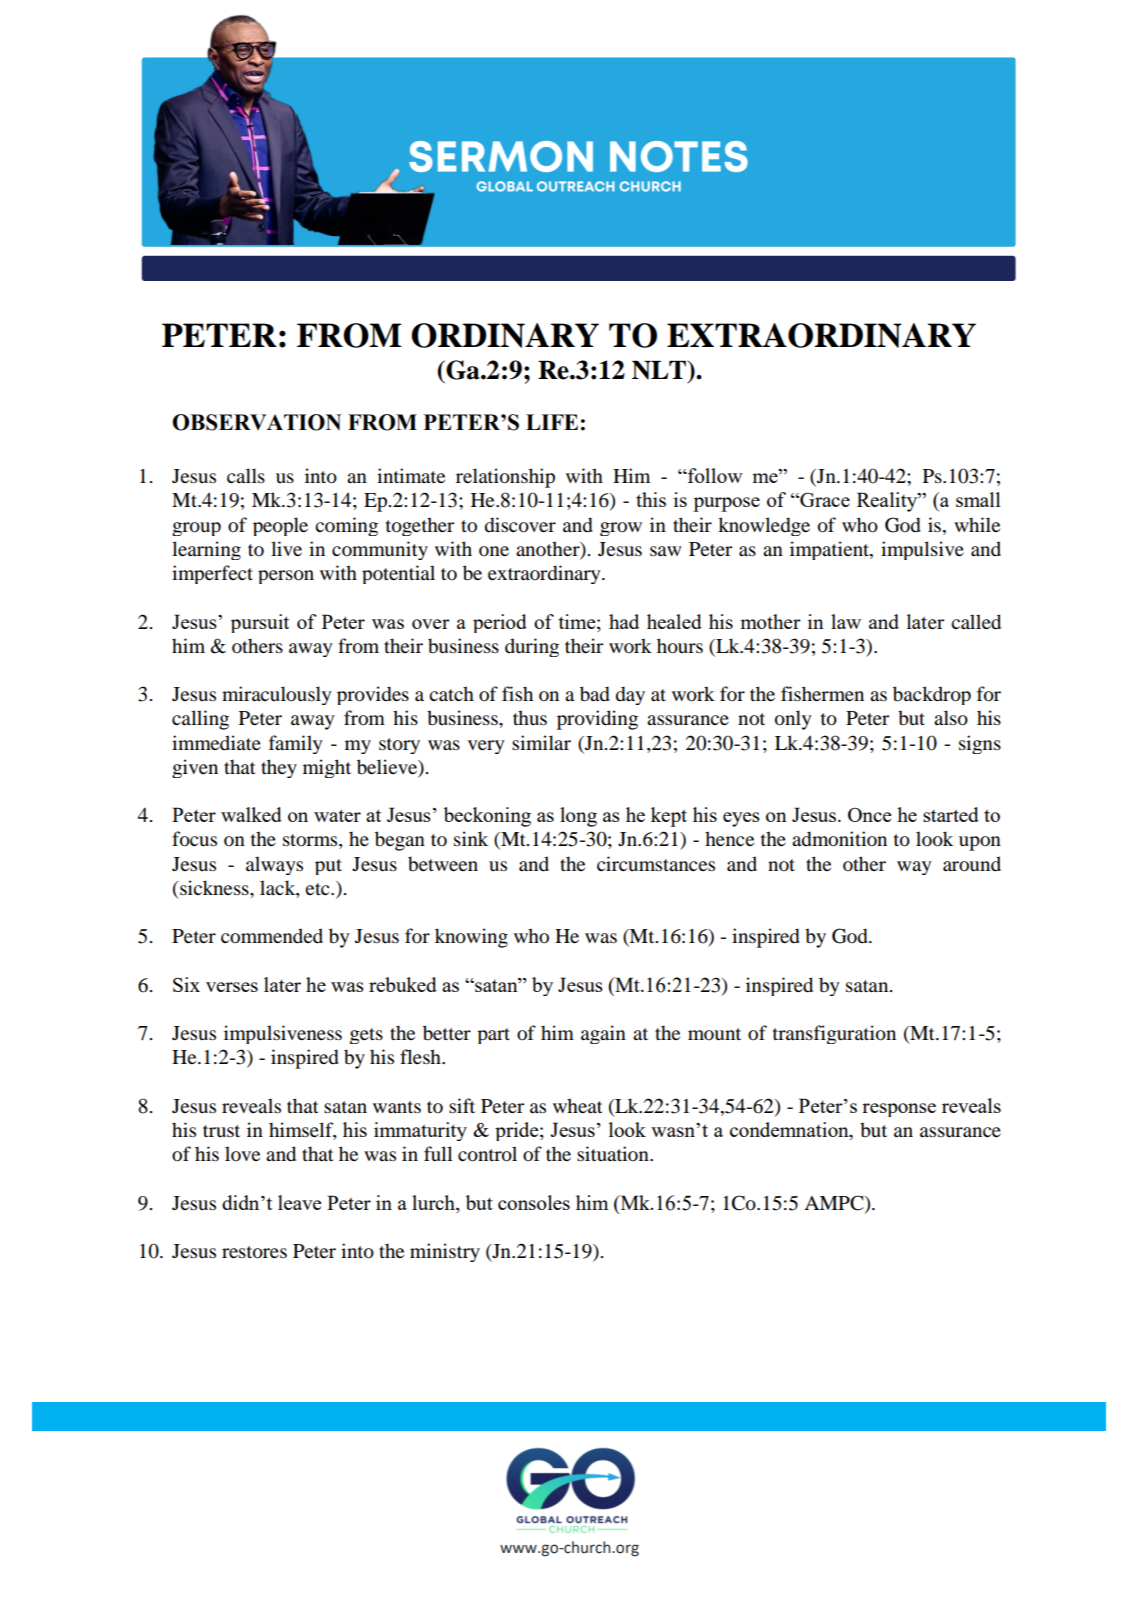 This page has height=1611, width=1139. I want to click on LIFE, so click(552, 422).
